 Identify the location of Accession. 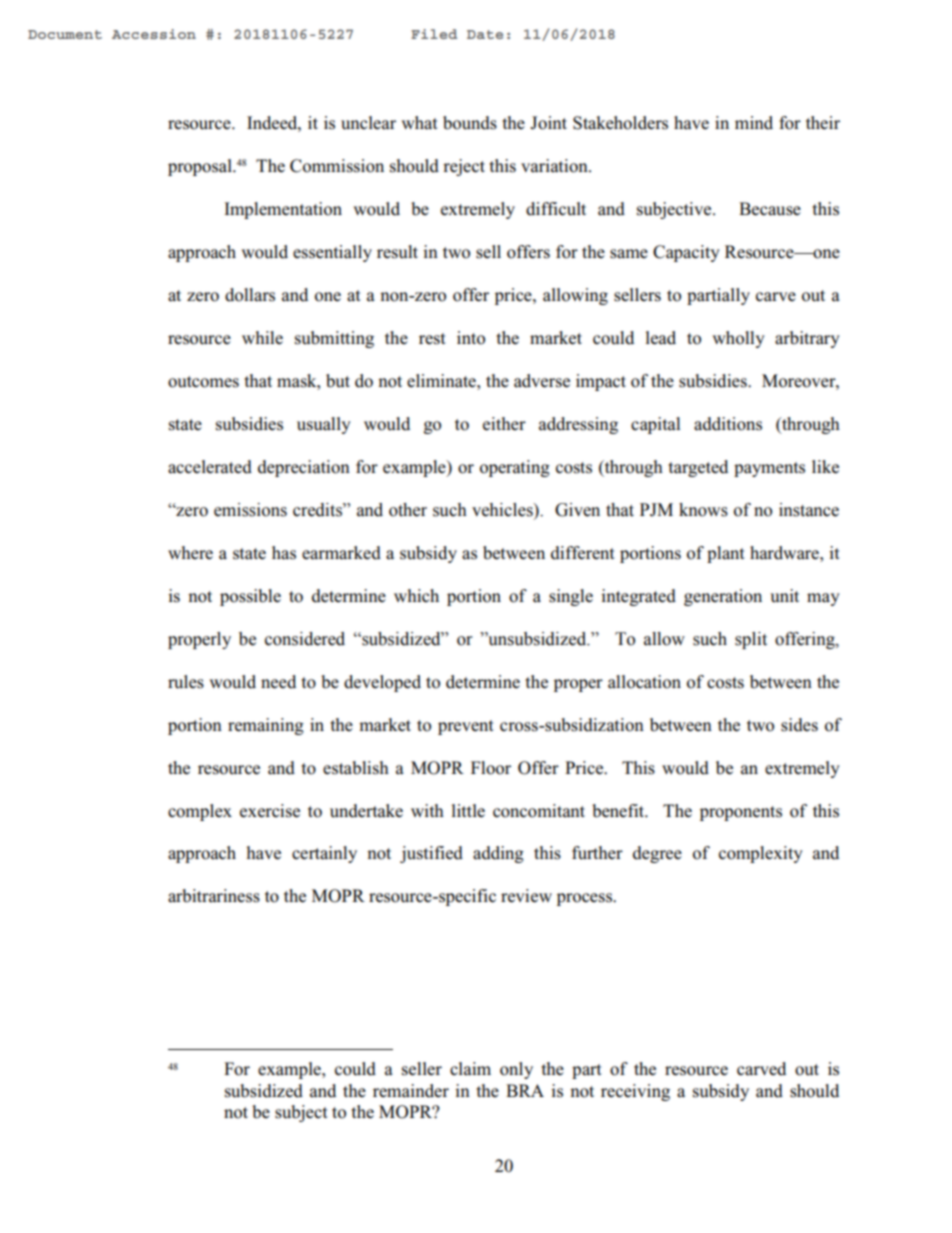
(154, 34).
